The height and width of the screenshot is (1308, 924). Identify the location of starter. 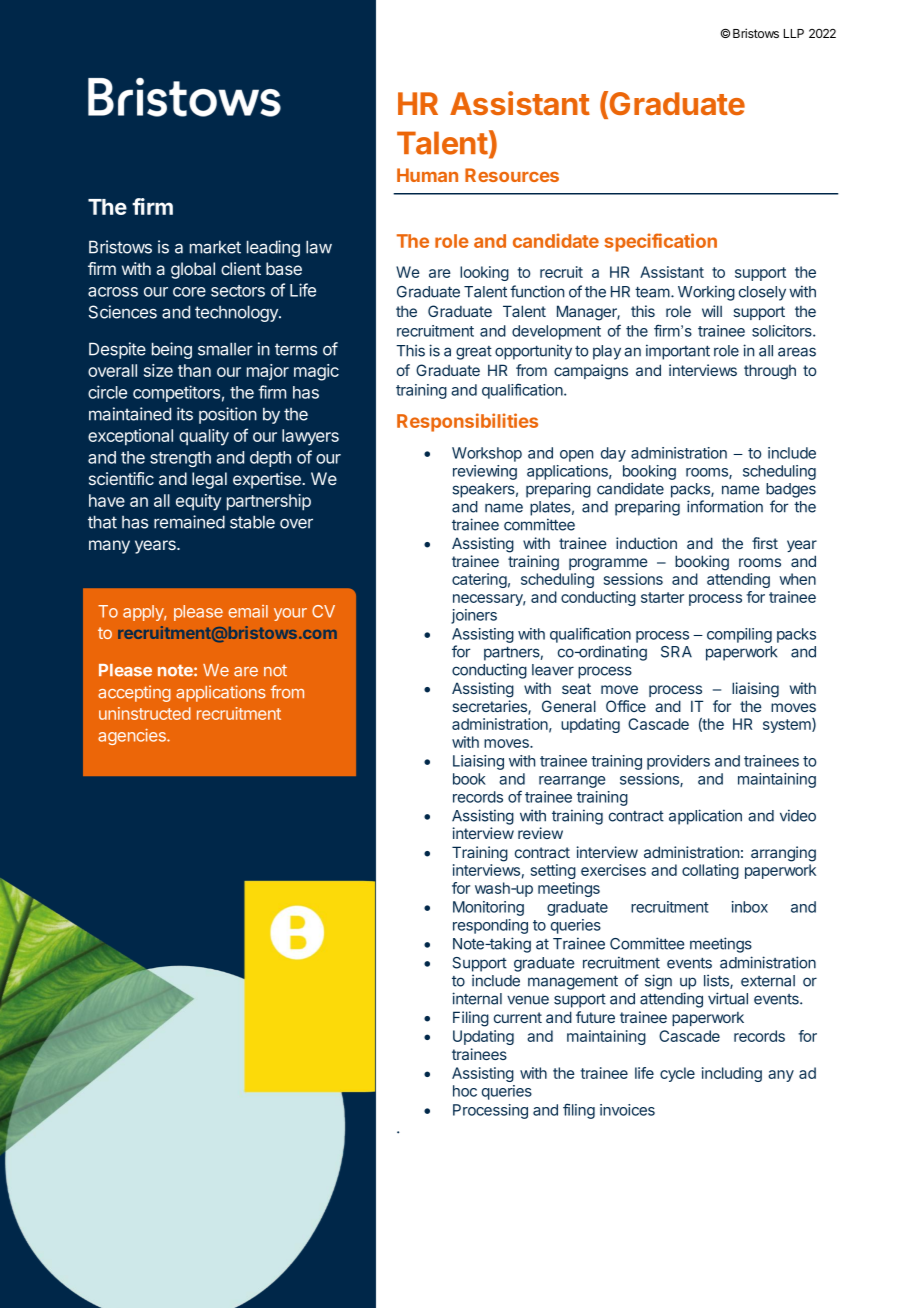
(662, 597).
